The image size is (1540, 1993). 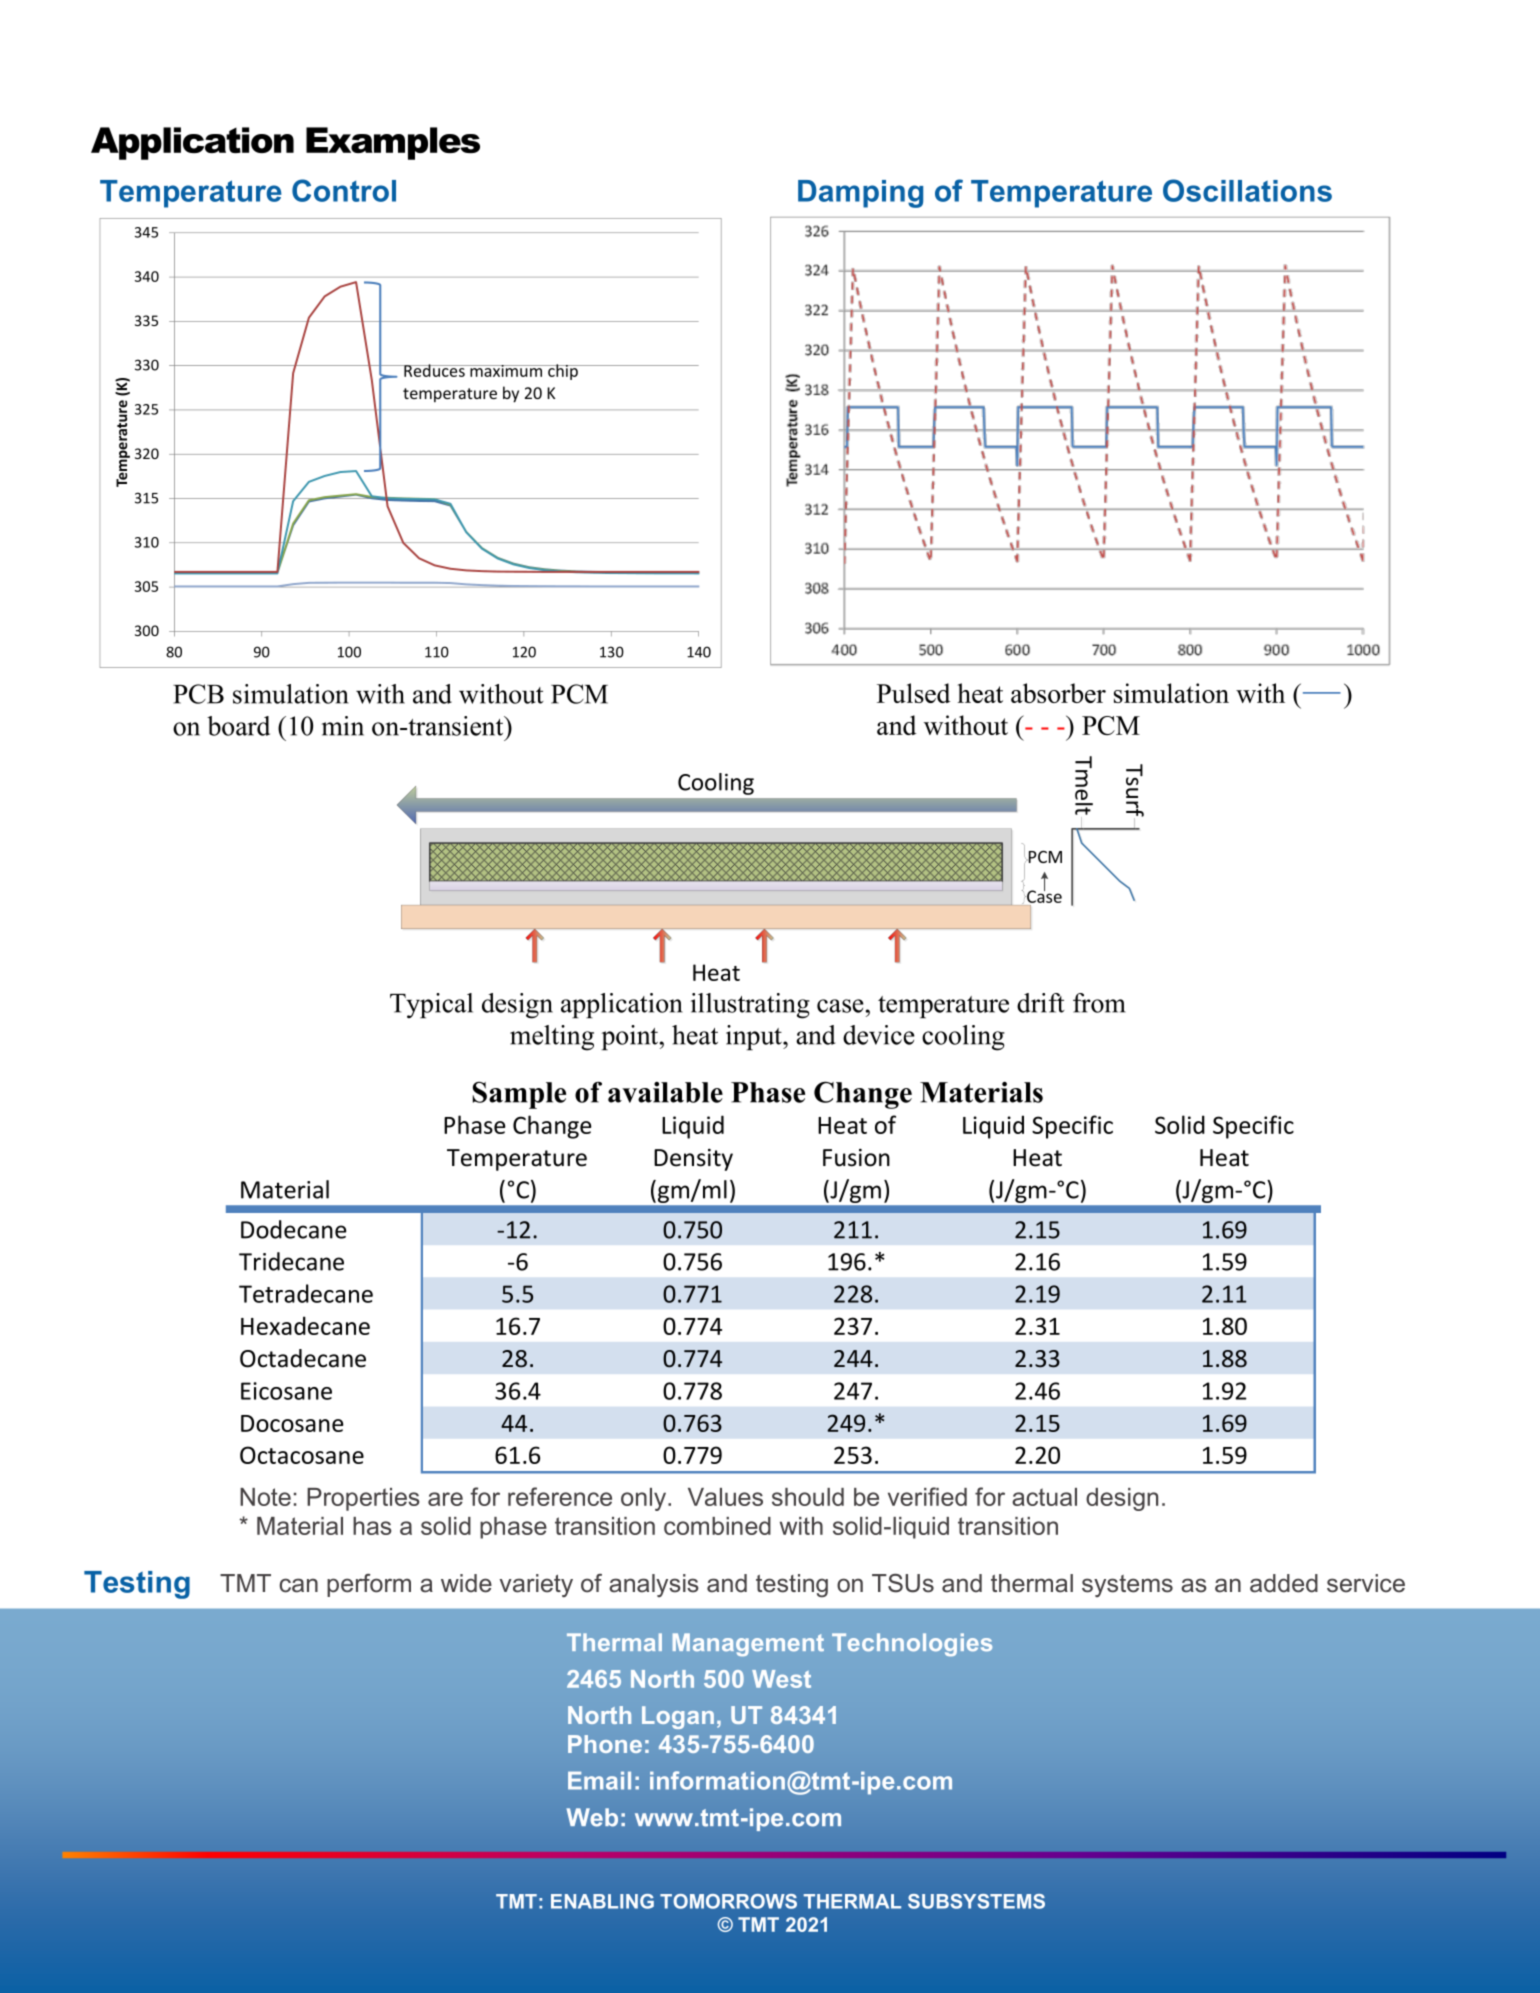 What do you see at coordinates (1058, 693) in the screenshot?
I see `absorber` at bounding box center [1058, 693].
